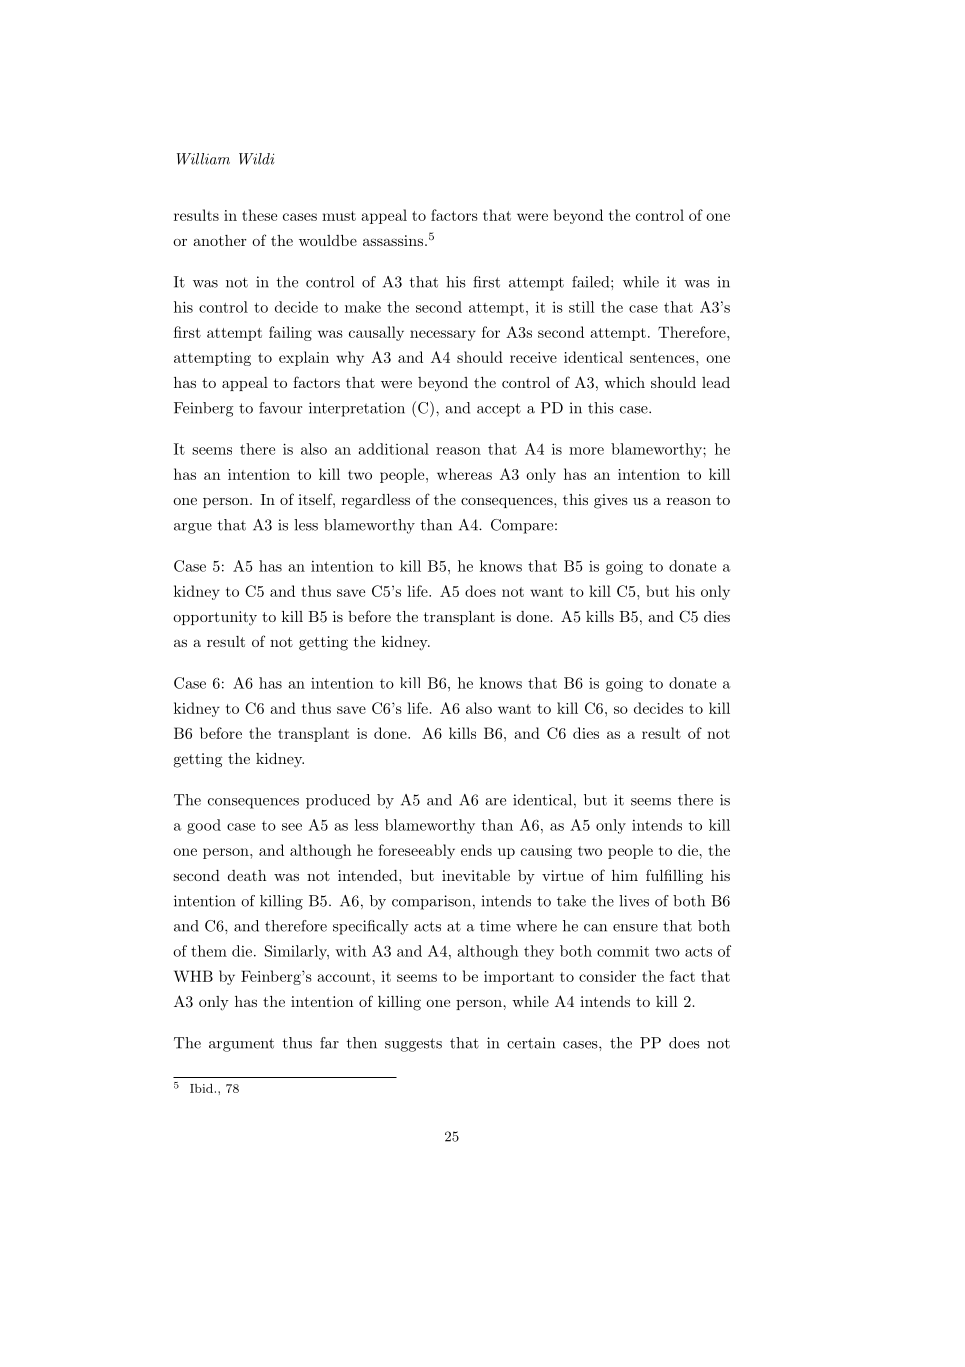 This screenshot has width=965, height=1367. Describe the element at coordinates (280, 408) in the screenshot. I see `favour` at that location.
